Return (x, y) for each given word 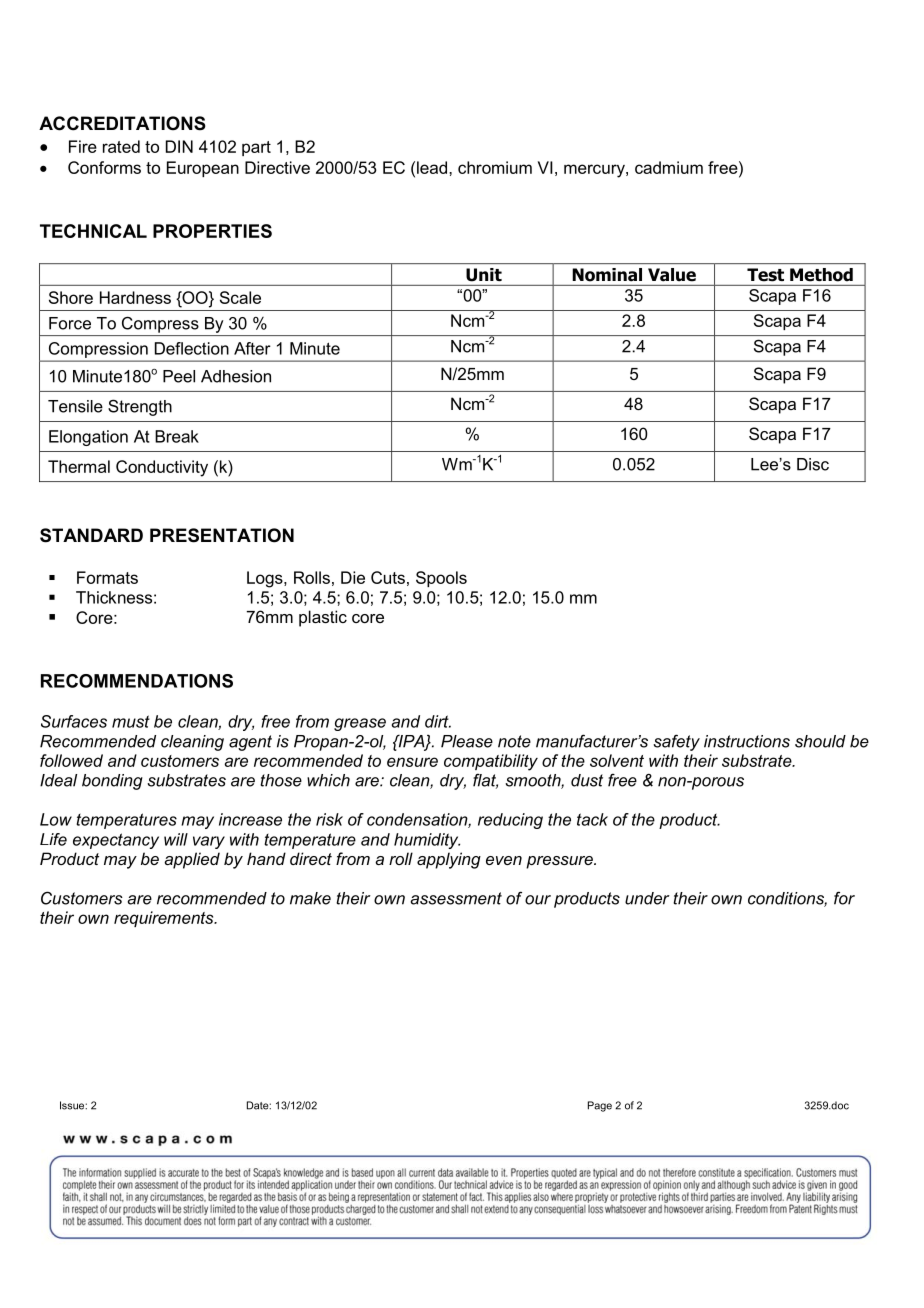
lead (433, 167)
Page (600, 1106)
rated (121, 146)
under (647, 898)
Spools (441, 579)
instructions (747, 741)
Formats (107, 577)
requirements (165, 919)
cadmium (669, 167)
